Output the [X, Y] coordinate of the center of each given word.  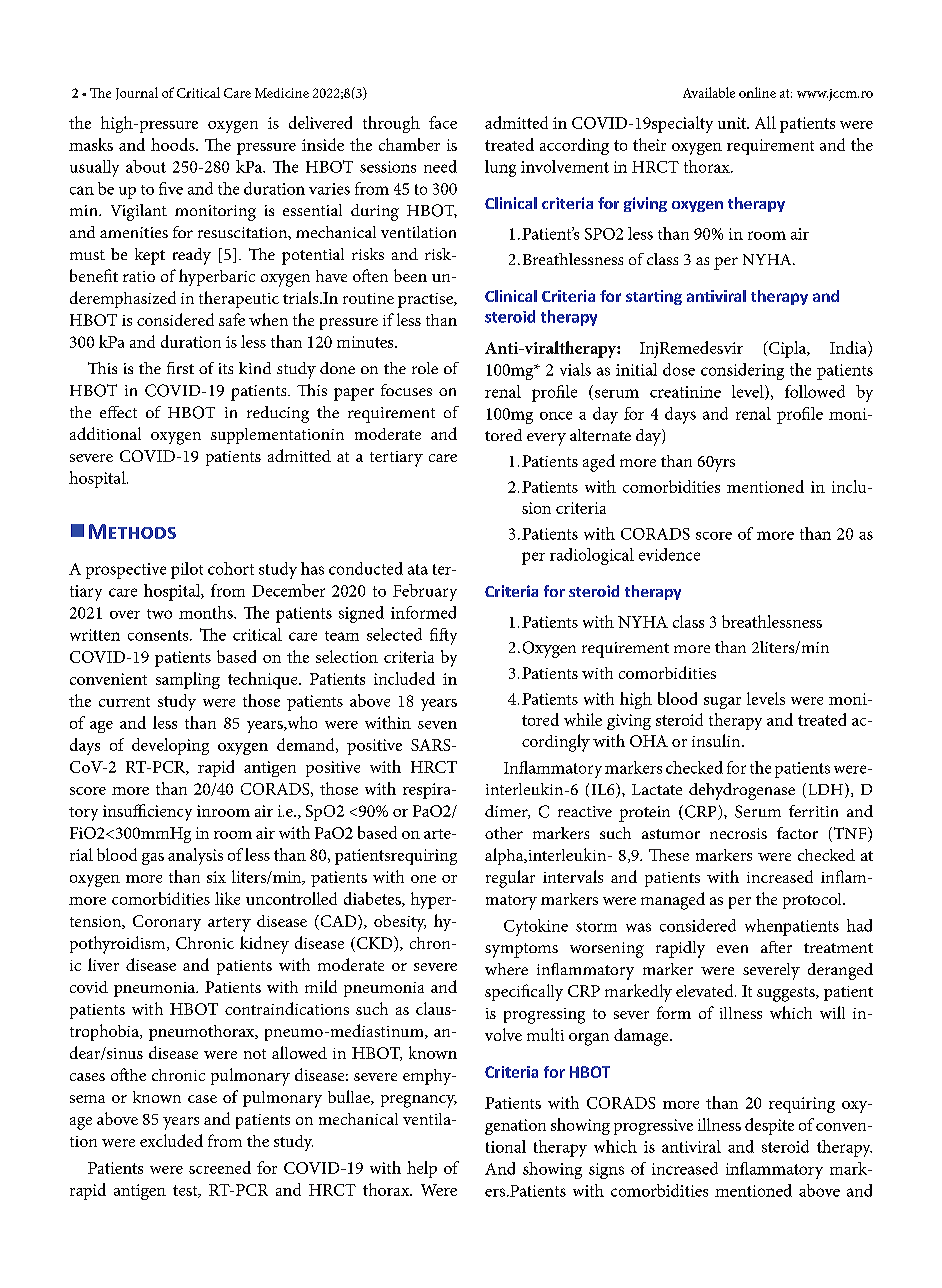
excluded [171, 1140]
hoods [174, 144]
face [443, 122]
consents [159, 635]
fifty [443, 636]
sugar [722, 703]
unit [733, 123]
